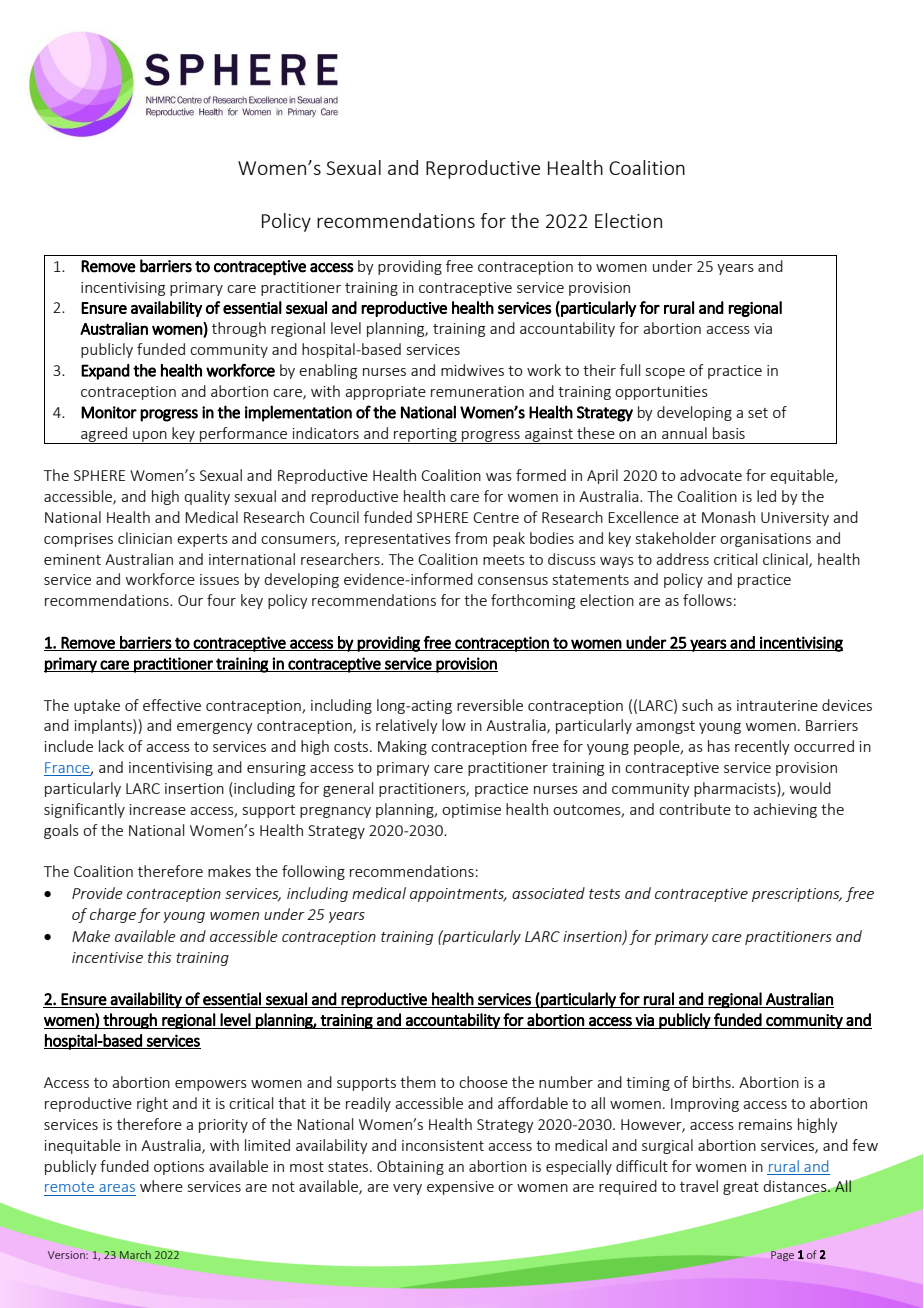 The height and width of the screenshot is (1308, 924). What do you see at coordinates (477, 391) in the screenshot?
I see `remuneration` at bounding box center [477, 391].
